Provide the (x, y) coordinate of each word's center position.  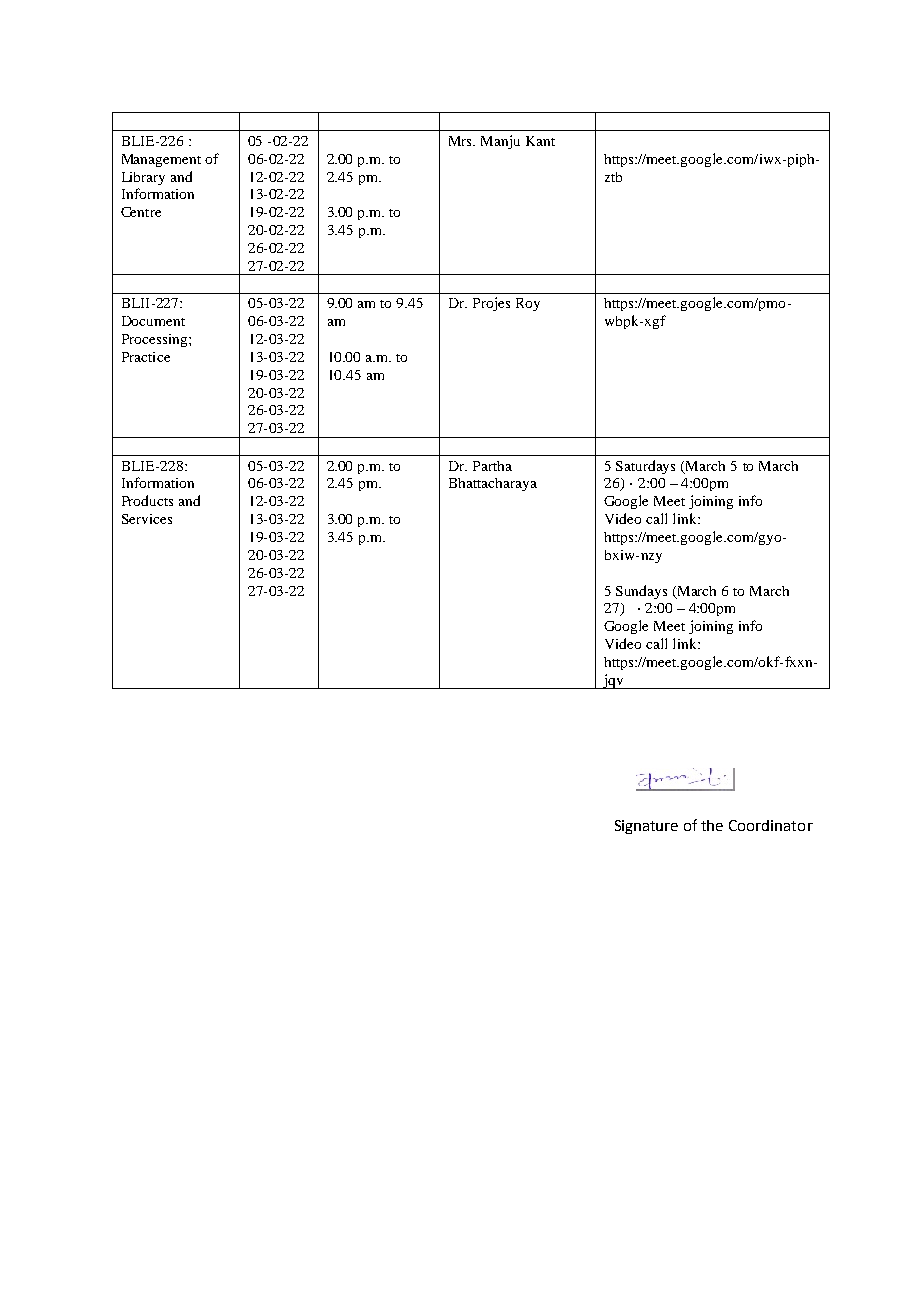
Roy (528, 304)
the (712, 825)
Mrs (462, 141)
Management (161, 160)
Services (147, 519)
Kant (540, 141)
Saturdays (645, 467)
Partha (492, 466)
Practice (146, 357)
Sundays (641, 592)
